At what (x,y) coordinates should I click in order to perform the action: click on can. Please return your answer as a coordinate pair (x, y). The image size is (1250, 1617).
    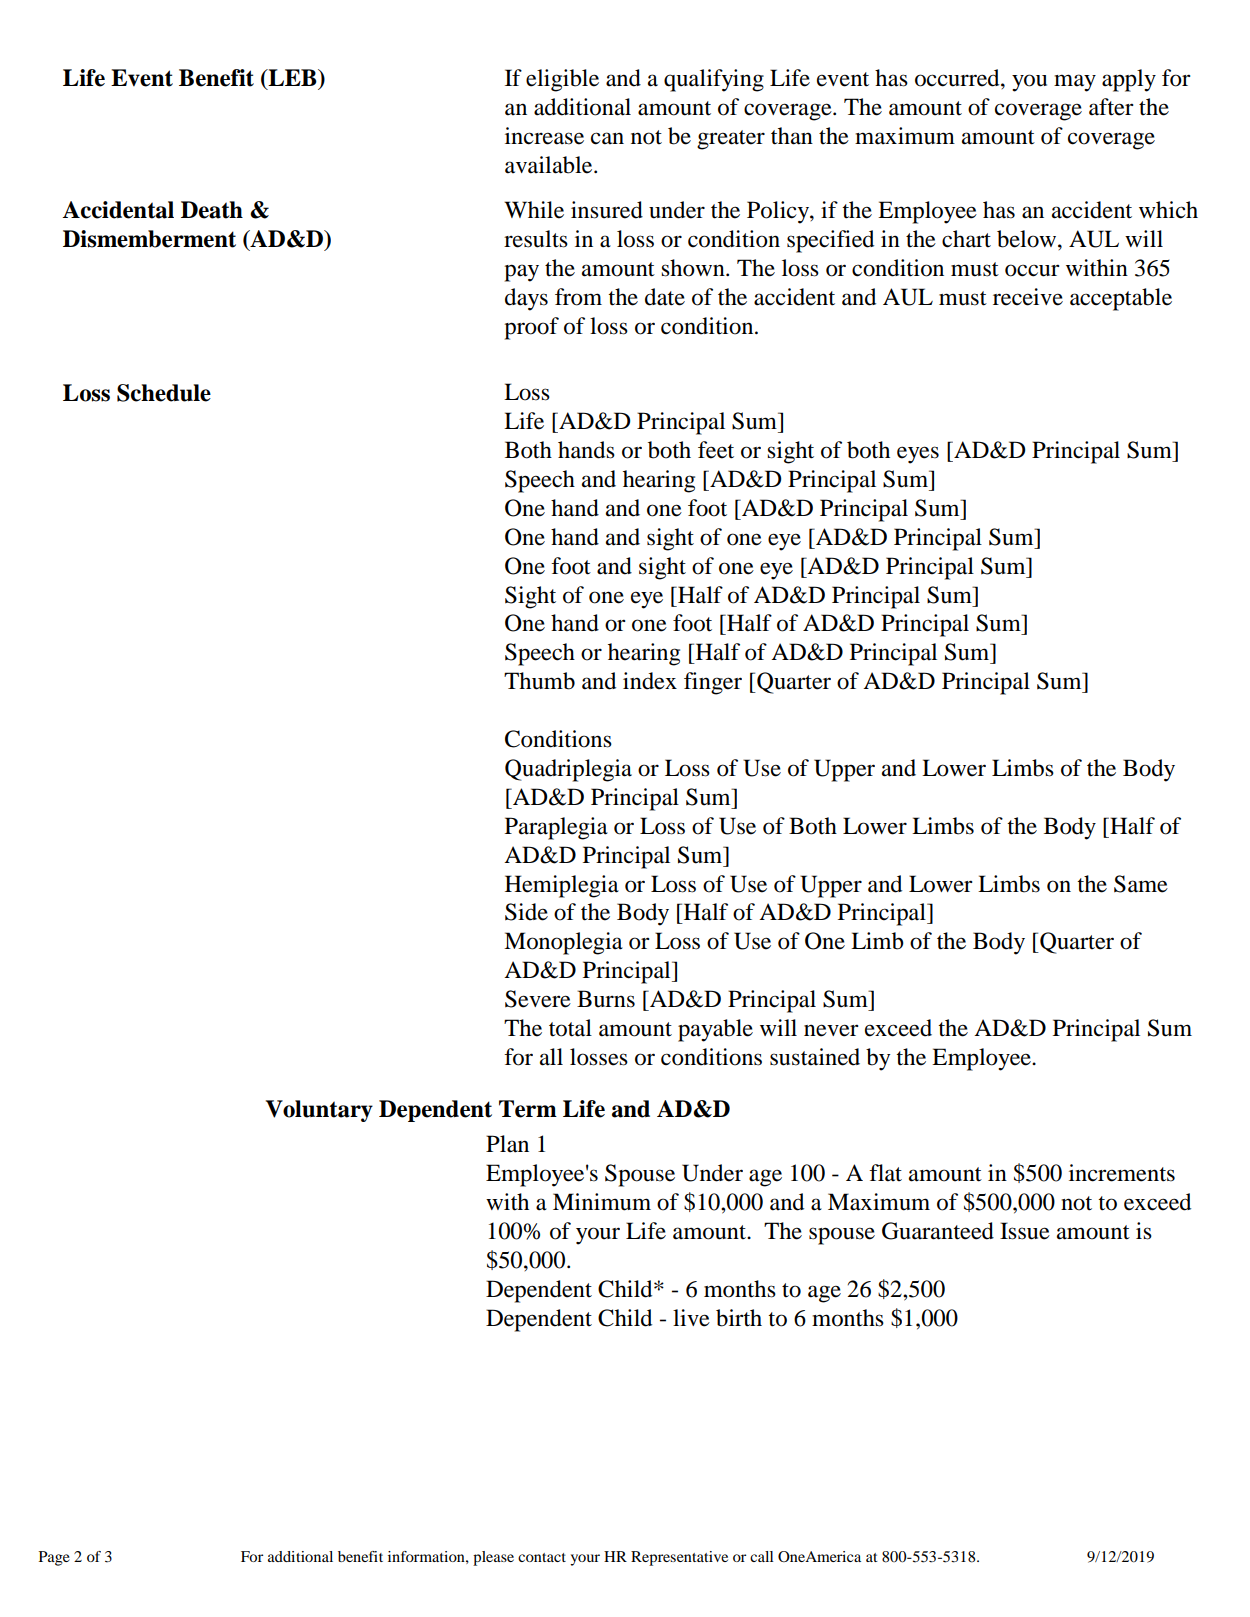
    Looking at the image, I should click on (607, 138).
